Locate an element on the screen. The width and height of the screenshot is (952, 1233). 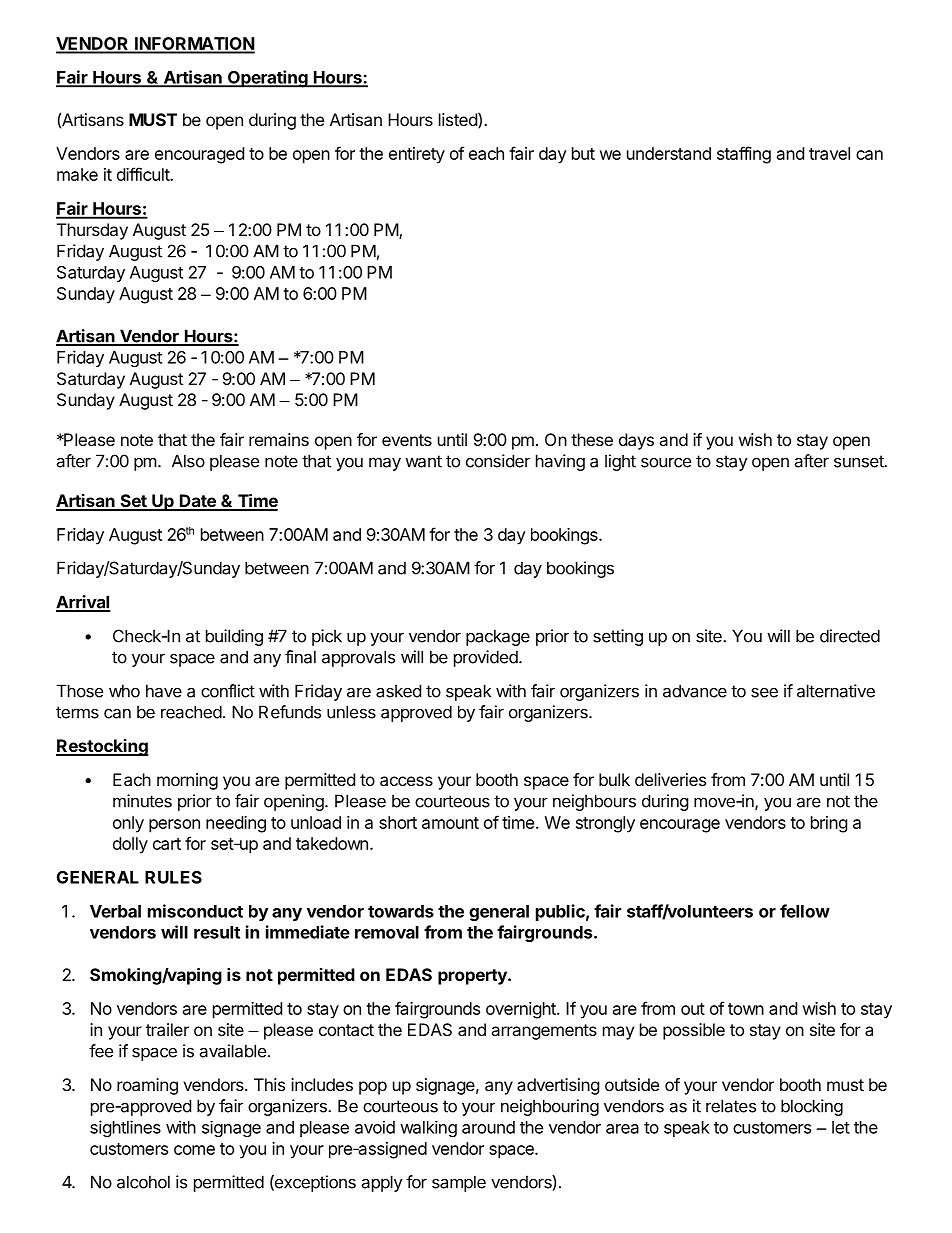
building is located at coordinates (234, 637).
